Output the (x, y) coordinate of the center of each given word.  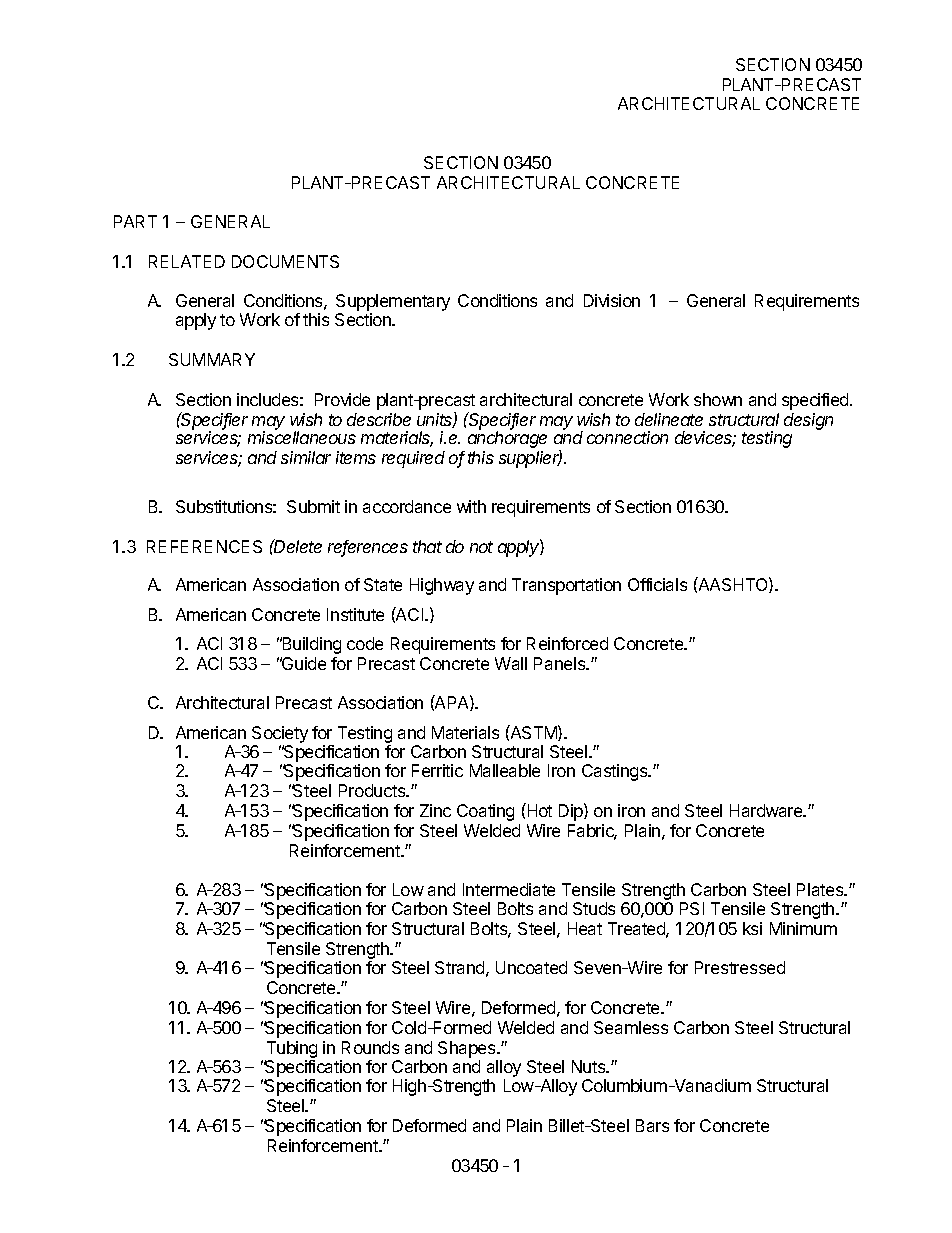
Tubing (291, 1051)
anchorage (507, 439)
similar (306, 457)
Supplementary (393, 302)
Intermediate (509, 889)
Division (612, 300)
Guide (303, 663)
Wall (511, 663)
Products (373, 790)
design (808, 421)
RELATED (187, 261)
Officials (657, 584)
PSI (692, 908)
